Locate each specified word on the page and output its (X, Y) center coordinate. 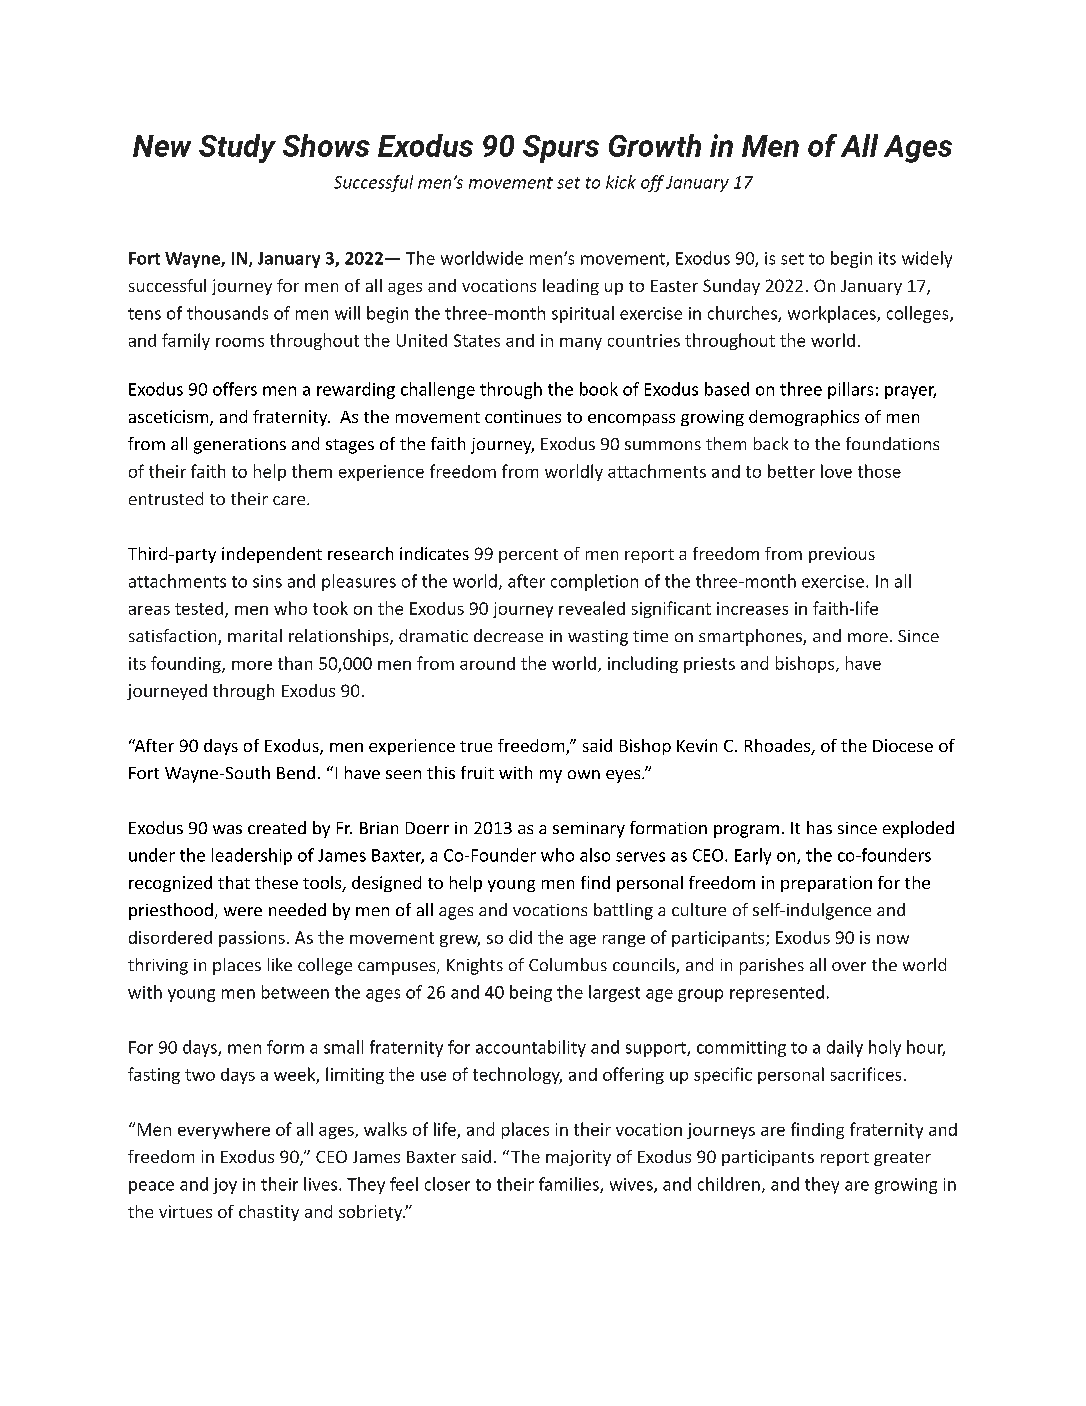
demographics (804, 418)
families (570, 1185)
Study (237, 148)
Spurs (561, 149)
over (849, 966)
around (487, 663)
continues (523, 416)
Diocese (903, 745)
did (520, 937)
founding (187, 664)
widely (927, 259)
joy (225, 1186)
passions (252, 939)
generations (240, 446)
